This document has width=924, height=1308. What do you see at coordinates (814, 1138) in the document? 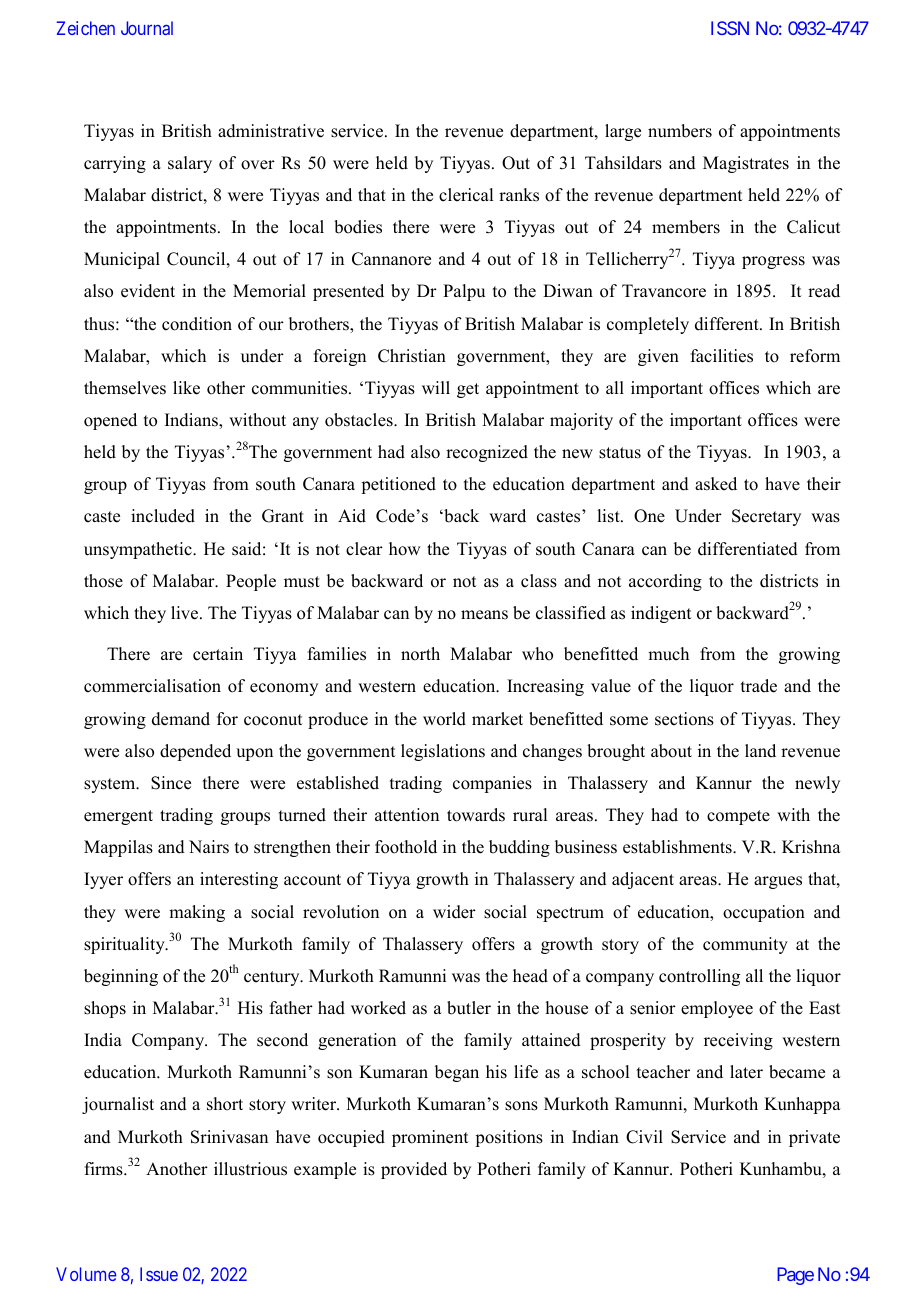
I see `private` at bounding box center [814, 1138].
